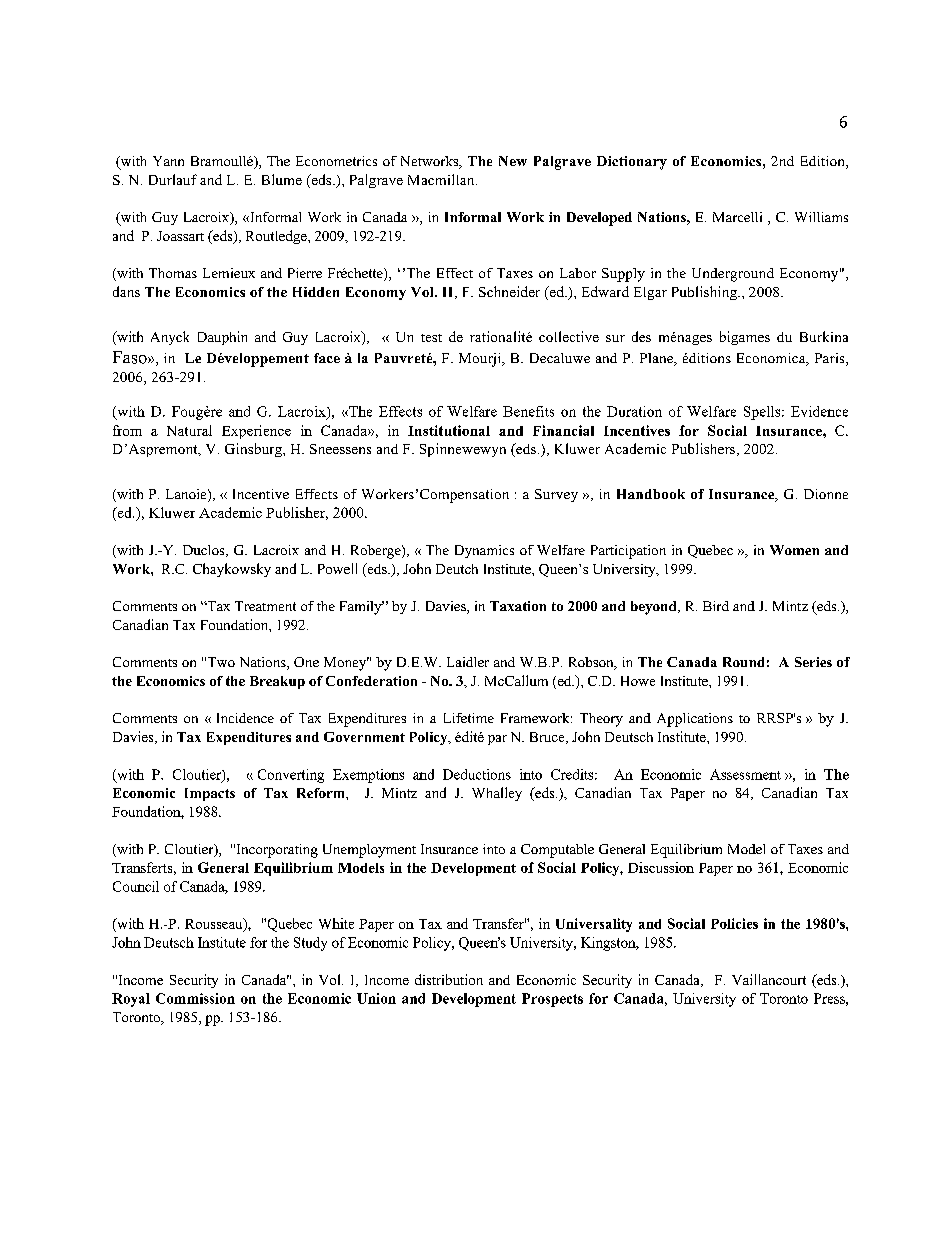 The image size is (952, 1233). I want to click on Institutional, so click(449, 430).
